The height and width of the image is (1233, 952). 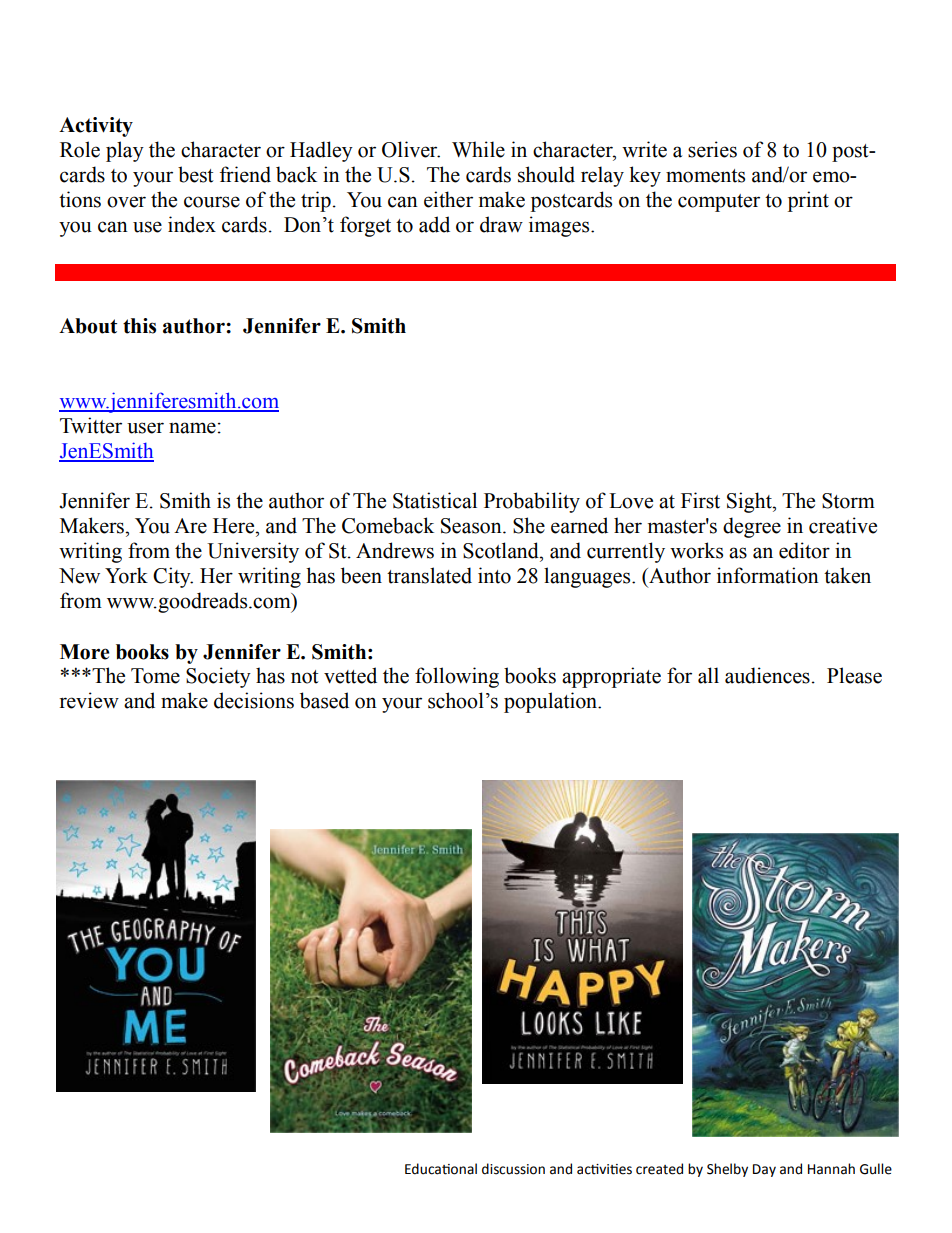 I want to click on best, so click(x=196, y=174).
